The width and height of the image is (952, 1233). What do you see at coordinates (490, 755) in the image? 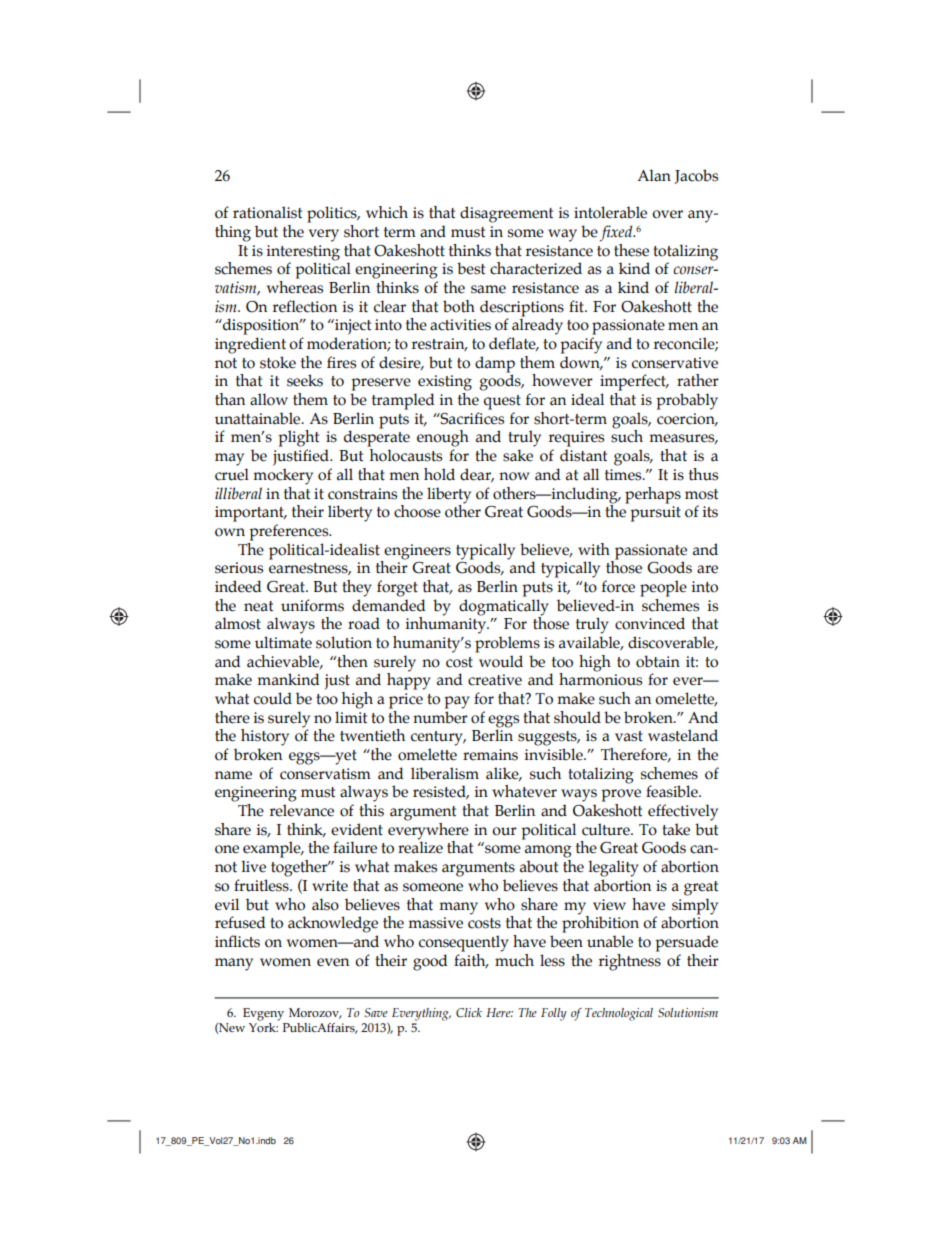
I see `remains` at bounding box center [490, 755].
